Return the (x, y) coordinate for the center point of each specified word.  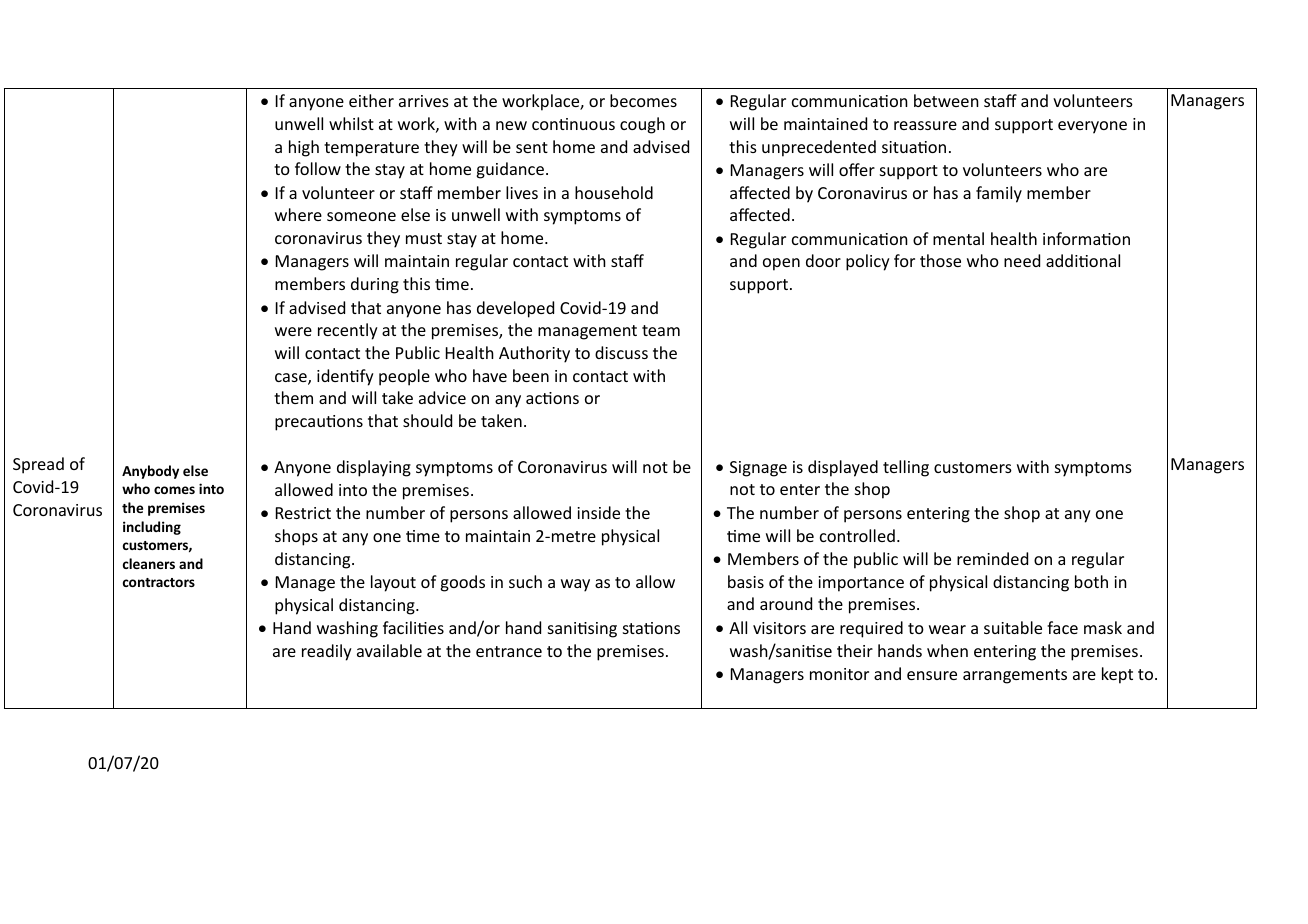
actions (552, 398)
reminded (992, 558)
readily (327, 652)
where (298, 214)
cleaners (149, 563)
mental (958, 238)
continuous (573, 124)
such (525, 581)
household (614, 192)
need (1022, 260)
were (293, 331)
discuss (621, 352)
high (304, 148)
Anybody (150, 472)
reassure (925, 125)
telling (906, 468)
